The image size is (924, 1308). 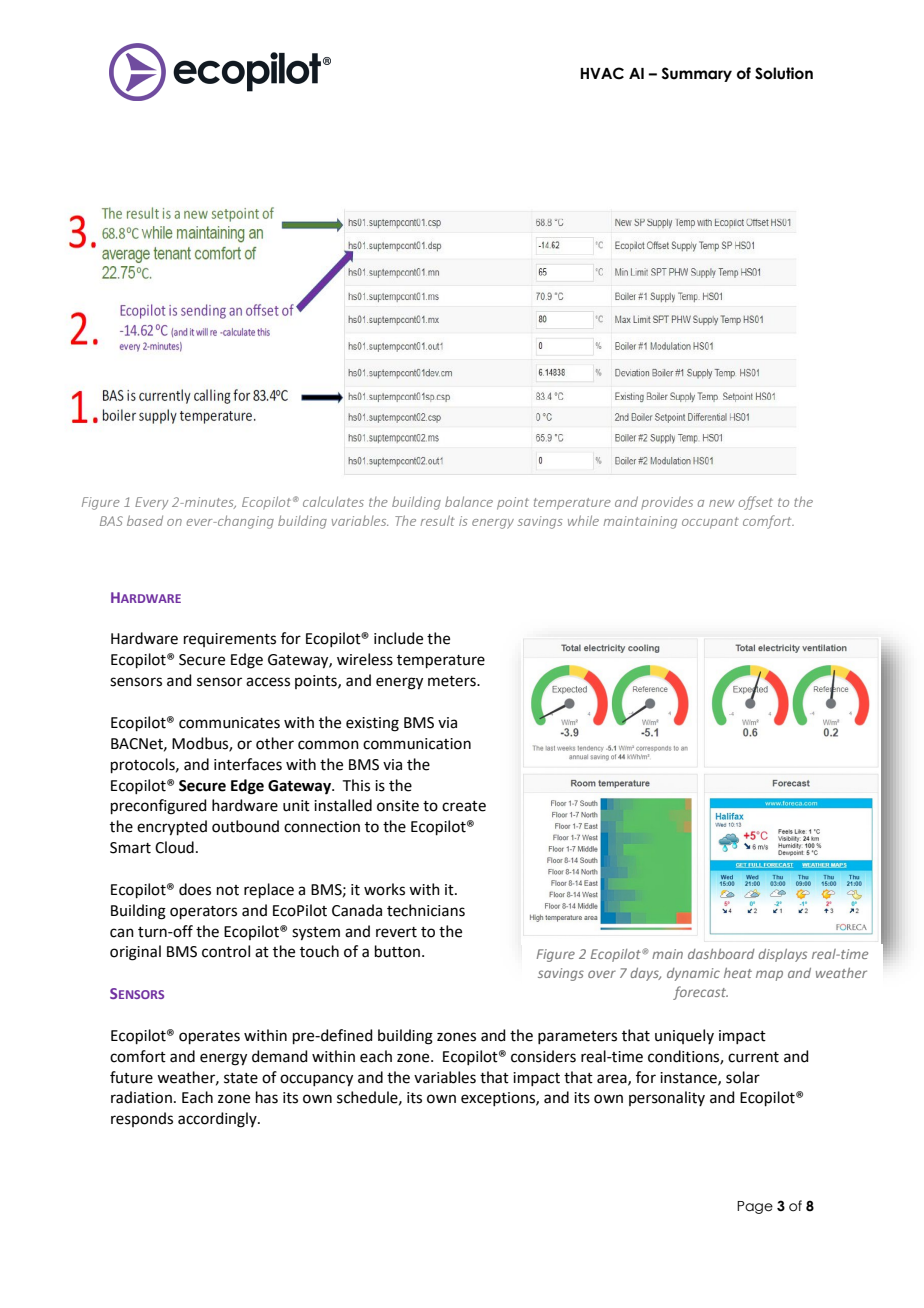 I want to click on considers, so click(x=543, y=1056).
